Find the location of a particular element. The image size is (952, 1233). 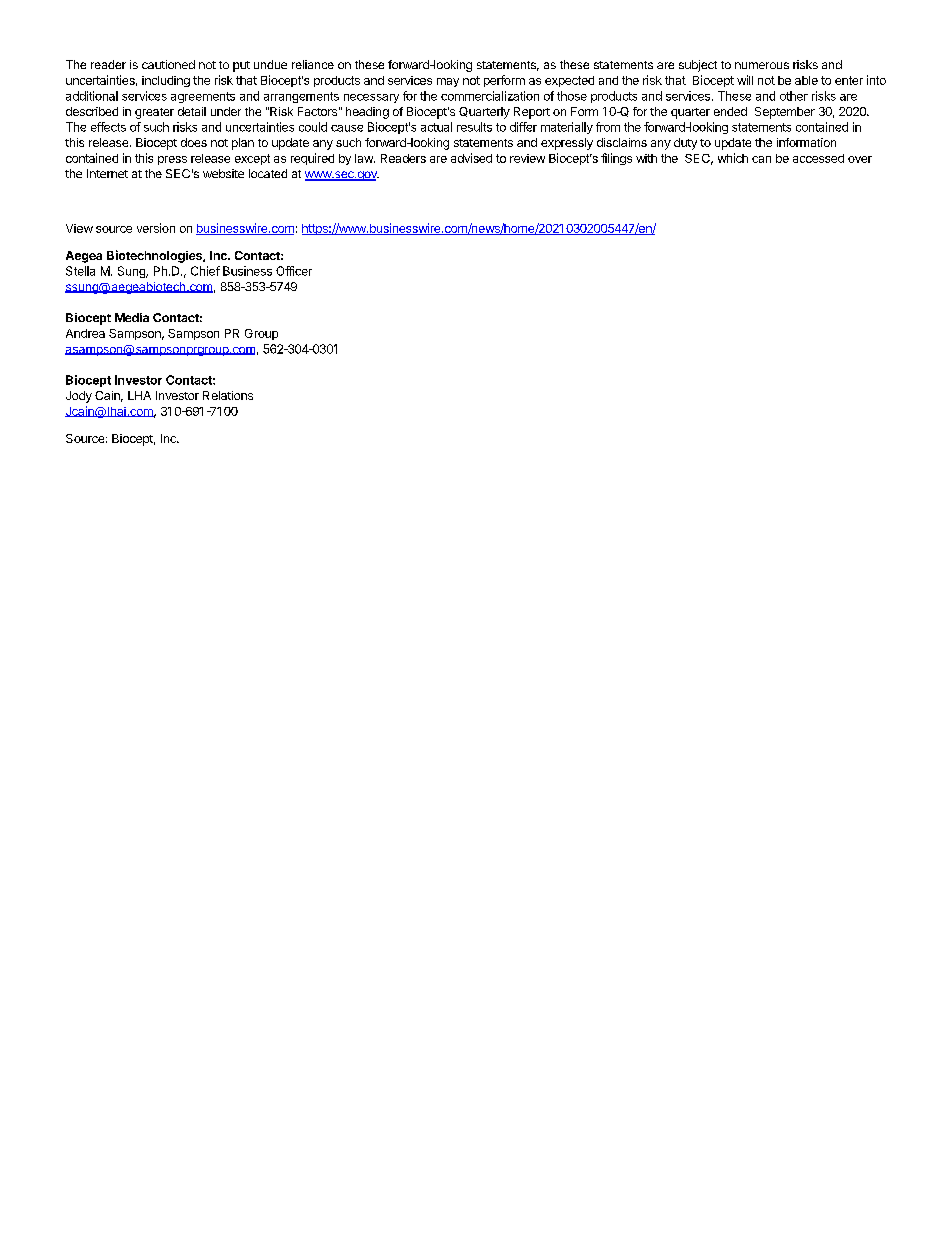

able is located at coordinates (806, 80).
